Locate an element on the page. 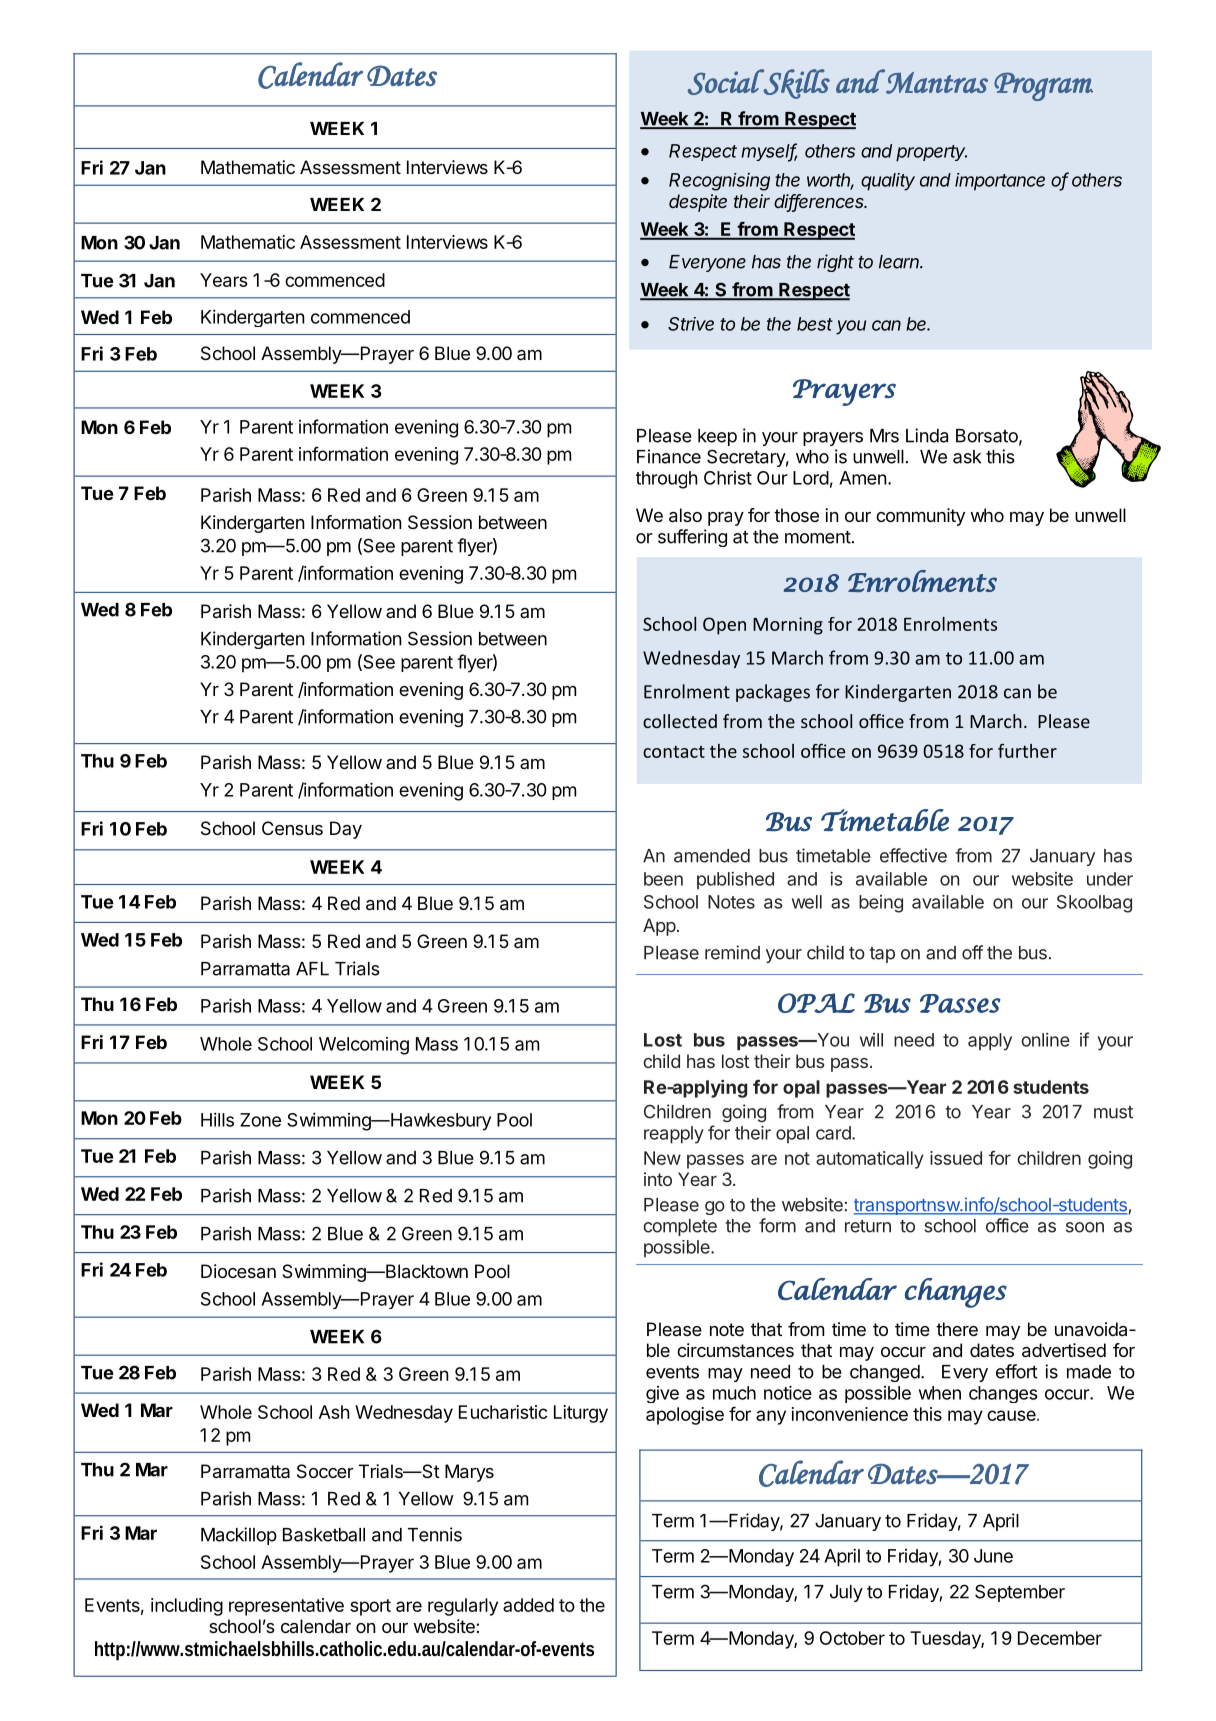 Image resolution: width=1216 pixels, height=1721 pixels. effective is located at coordinates (913, 855).
